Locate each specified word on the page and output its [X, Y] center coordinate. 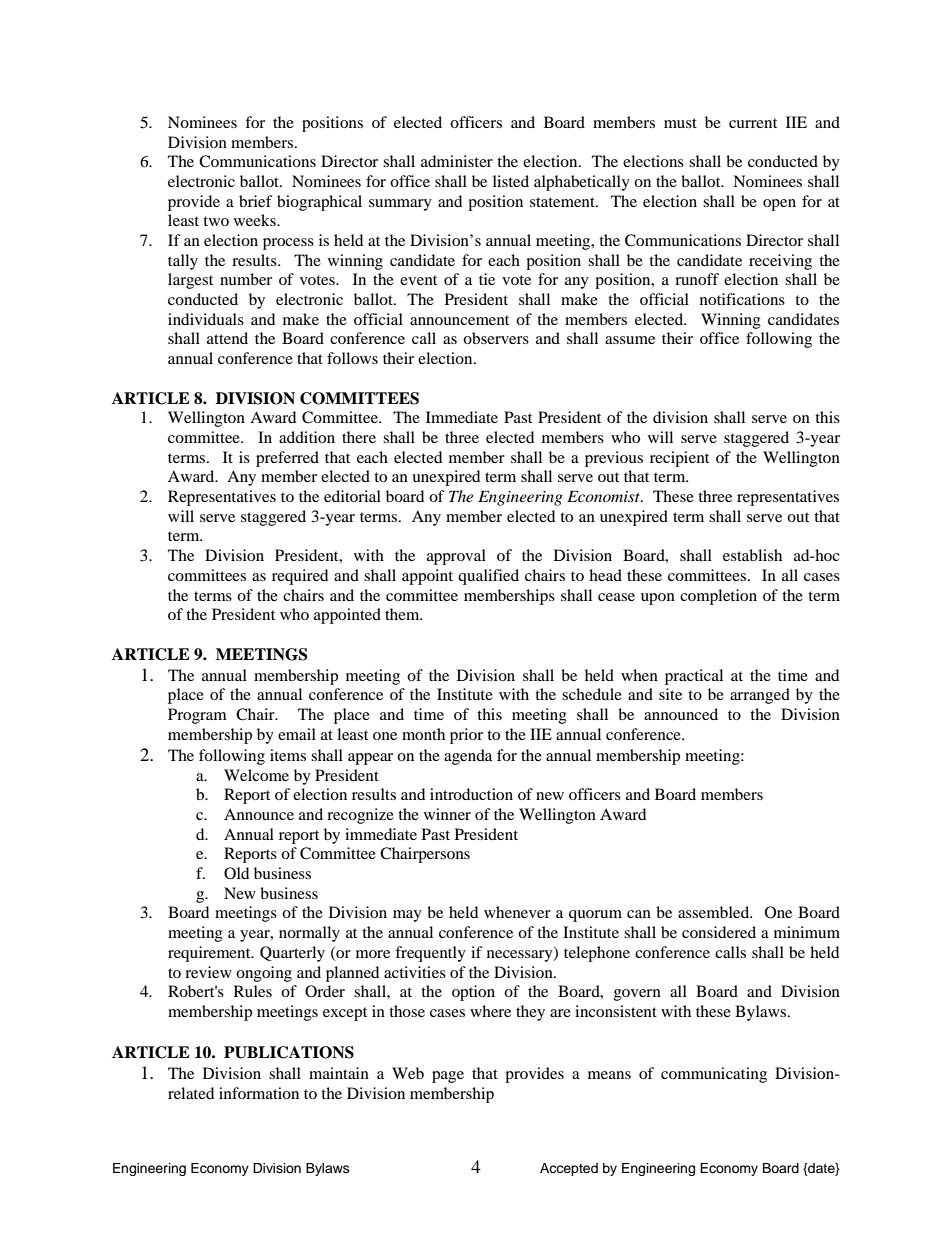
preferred [287, 459]
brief [256, 201]
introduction [471, 794]
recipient [679, 459]
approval [456, 557]
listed [511, 181]
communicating [714, 1075]
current [753, 123]
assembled [715, 912]
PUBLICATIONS [289, 1052]
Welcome [256, 775]
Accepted [569, 1169]
